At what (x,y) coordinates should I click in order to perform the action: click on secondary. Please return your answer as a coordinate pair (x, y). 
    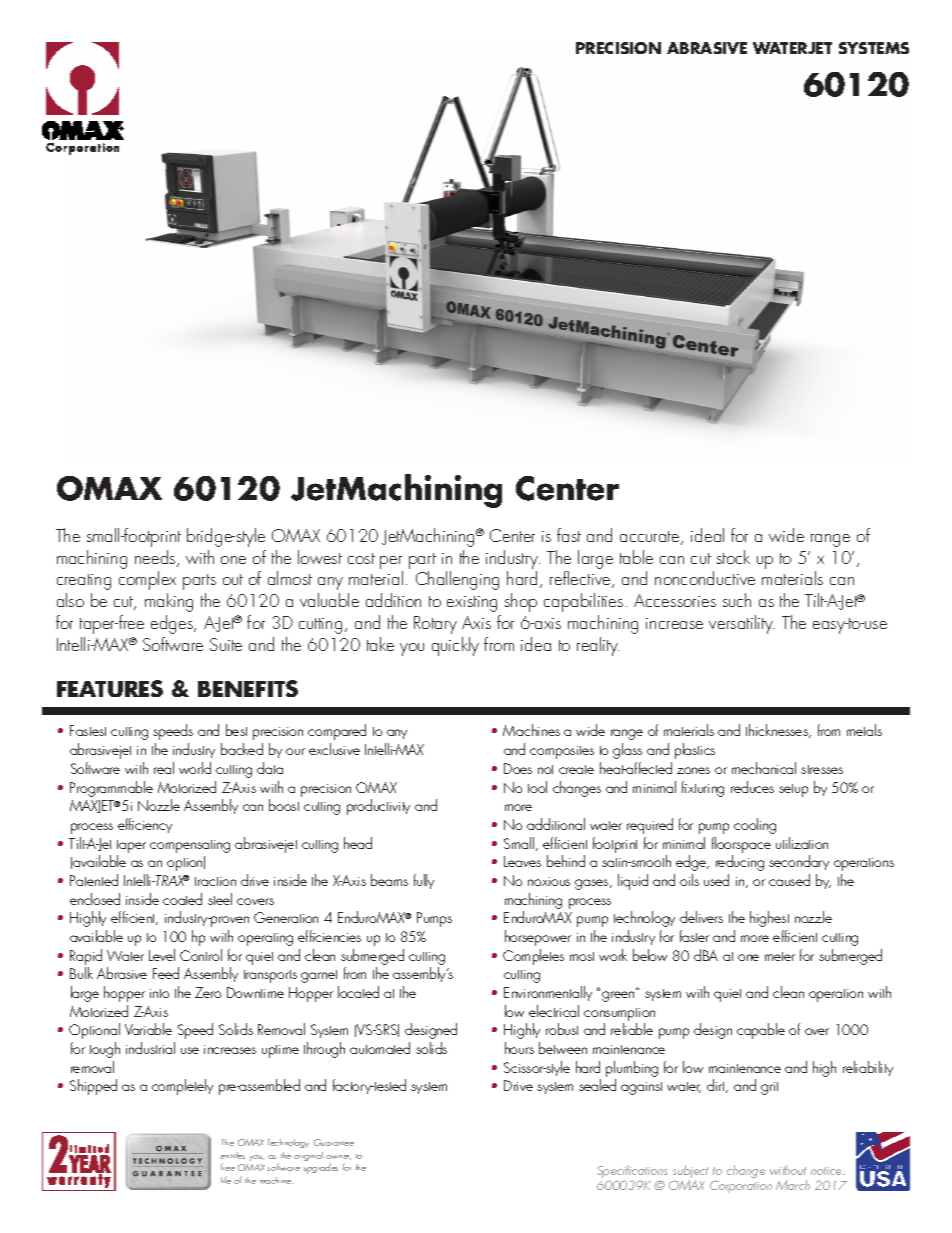
    Looking at the image, I should click on (799, 862).
